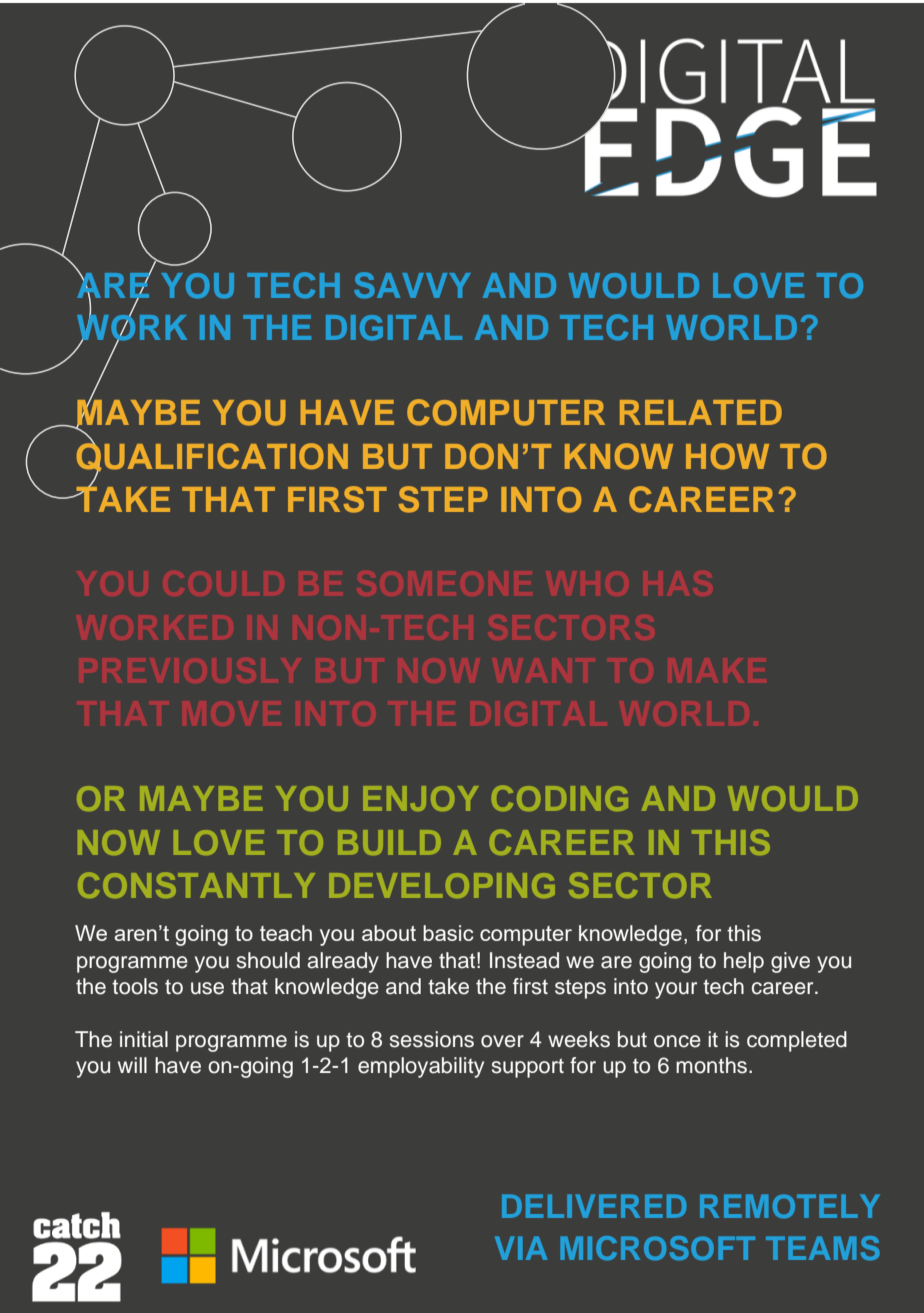  Describe the element at coordinates (448, 933) in the screenshot. I see `basic` at that location.
